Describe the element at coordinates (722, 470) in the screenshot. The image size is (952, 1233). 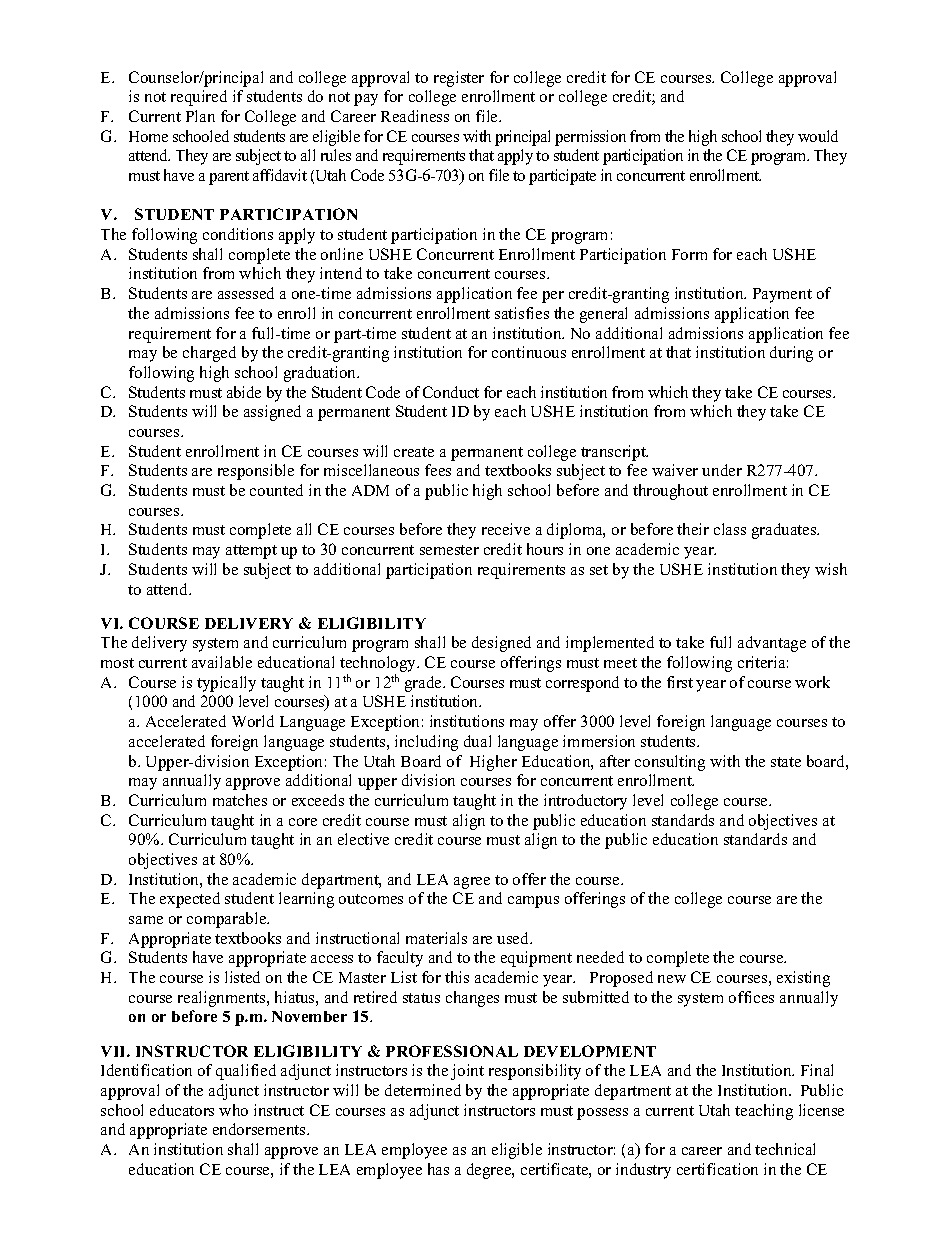
I see `under` at that location.
